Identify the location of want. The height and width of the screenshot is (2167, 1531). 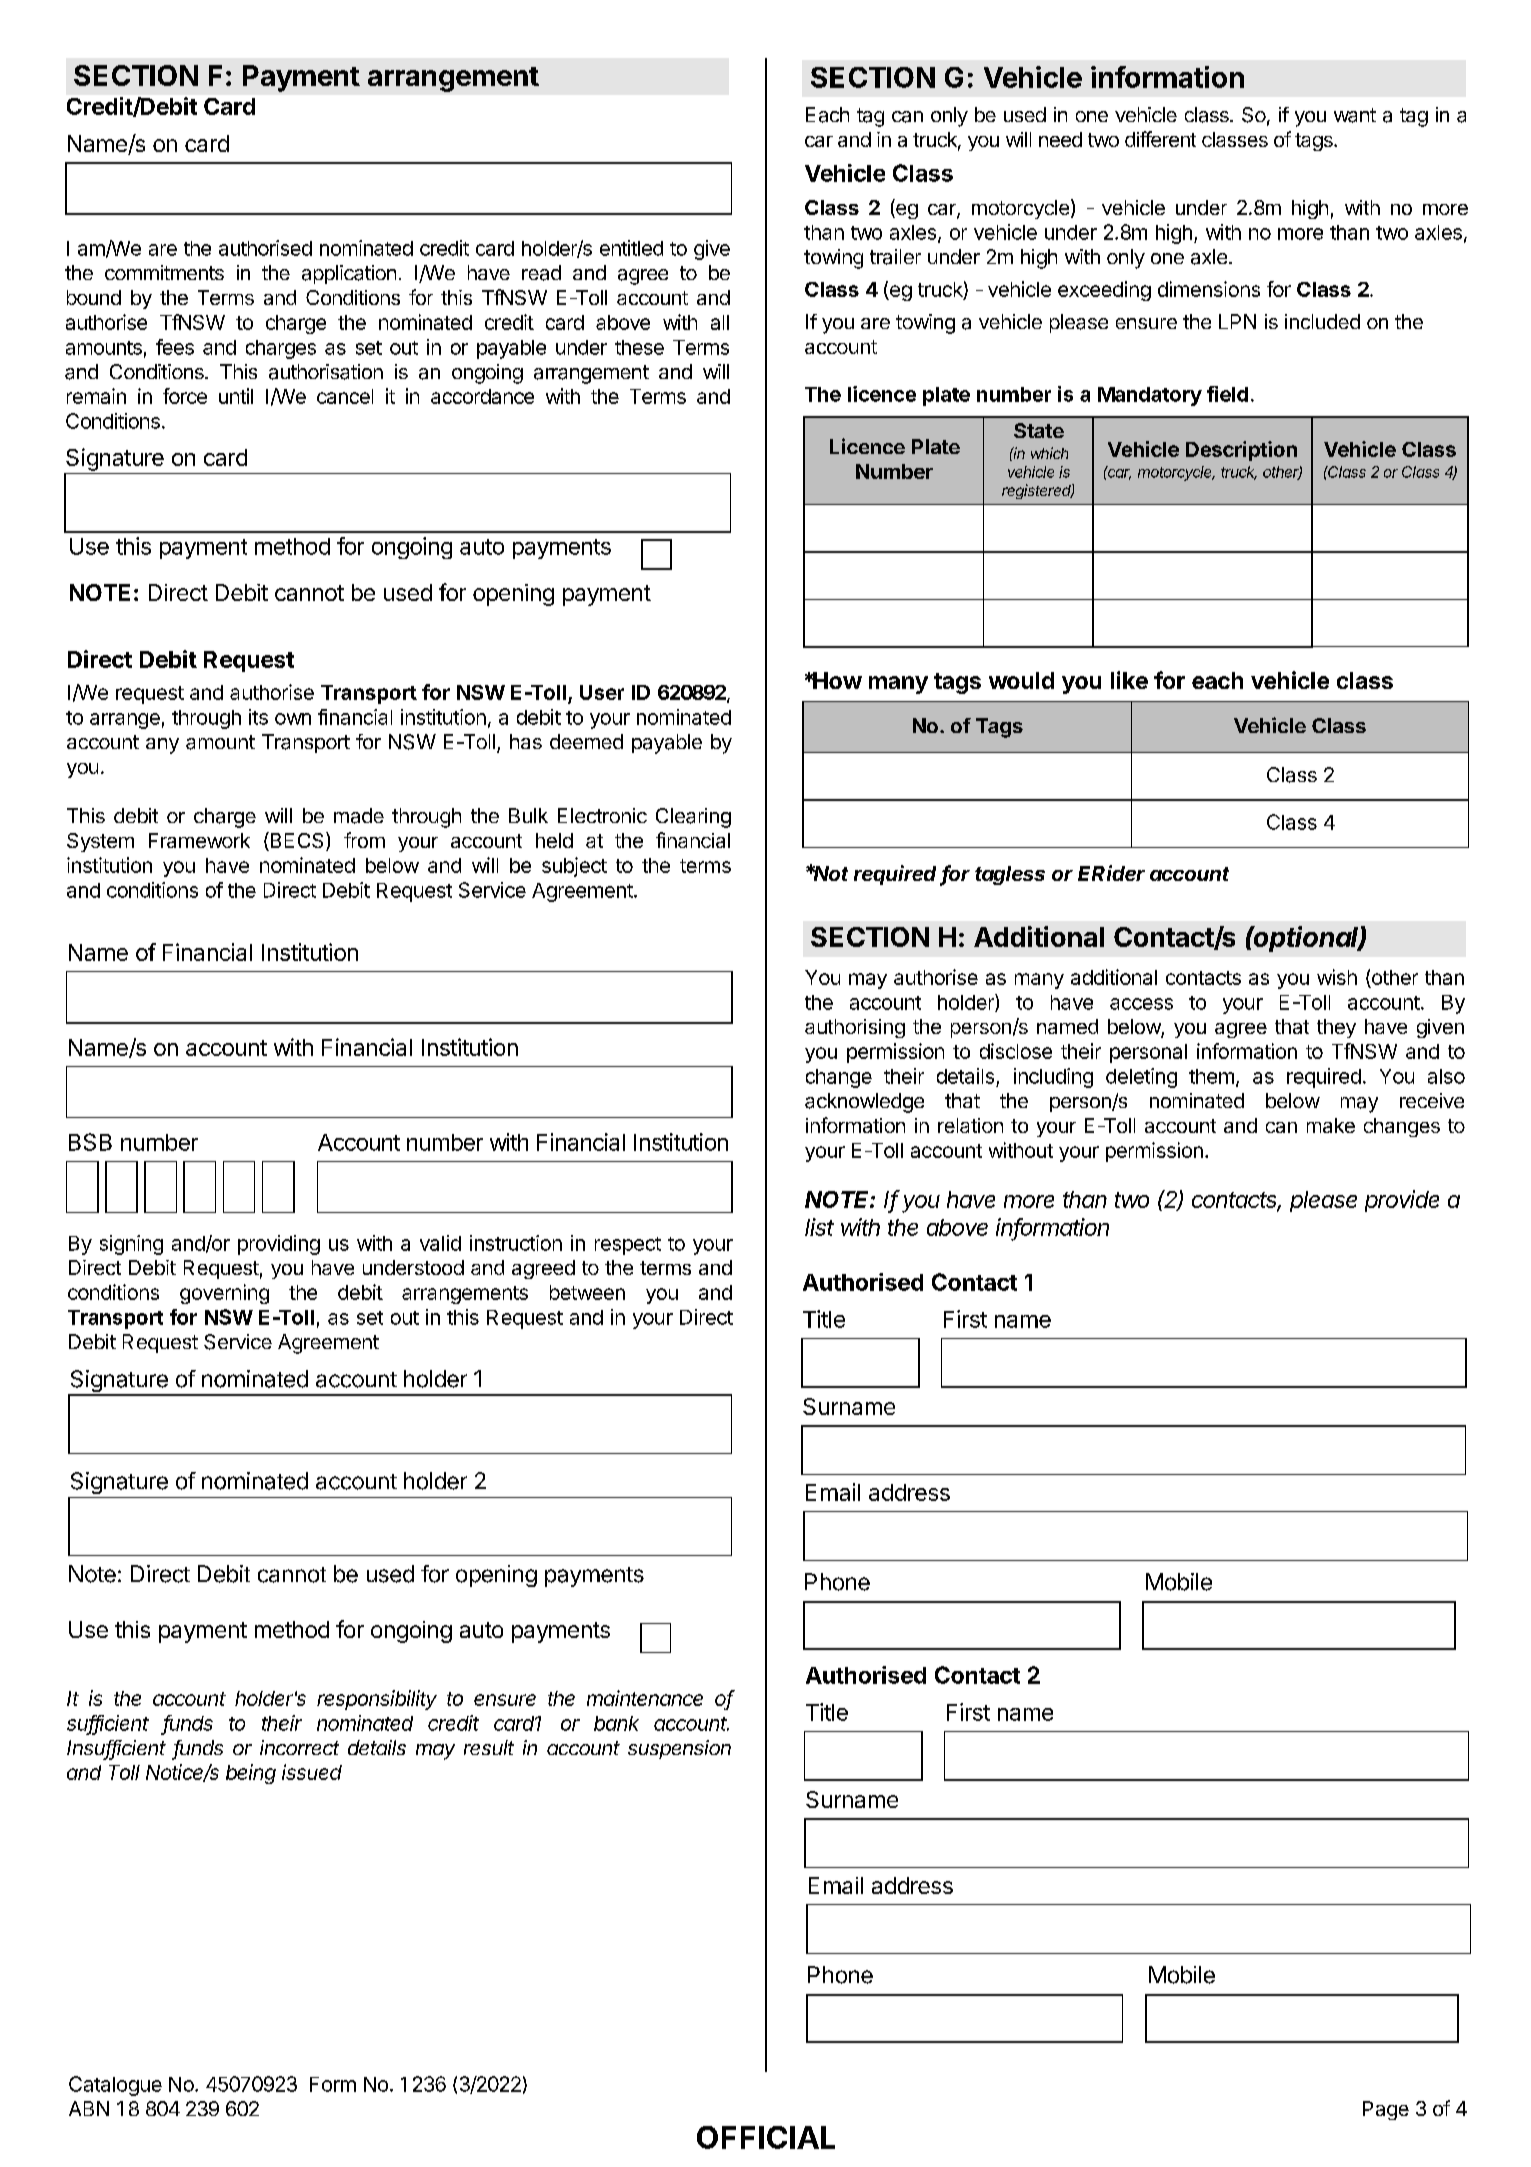
(1355, 115).
